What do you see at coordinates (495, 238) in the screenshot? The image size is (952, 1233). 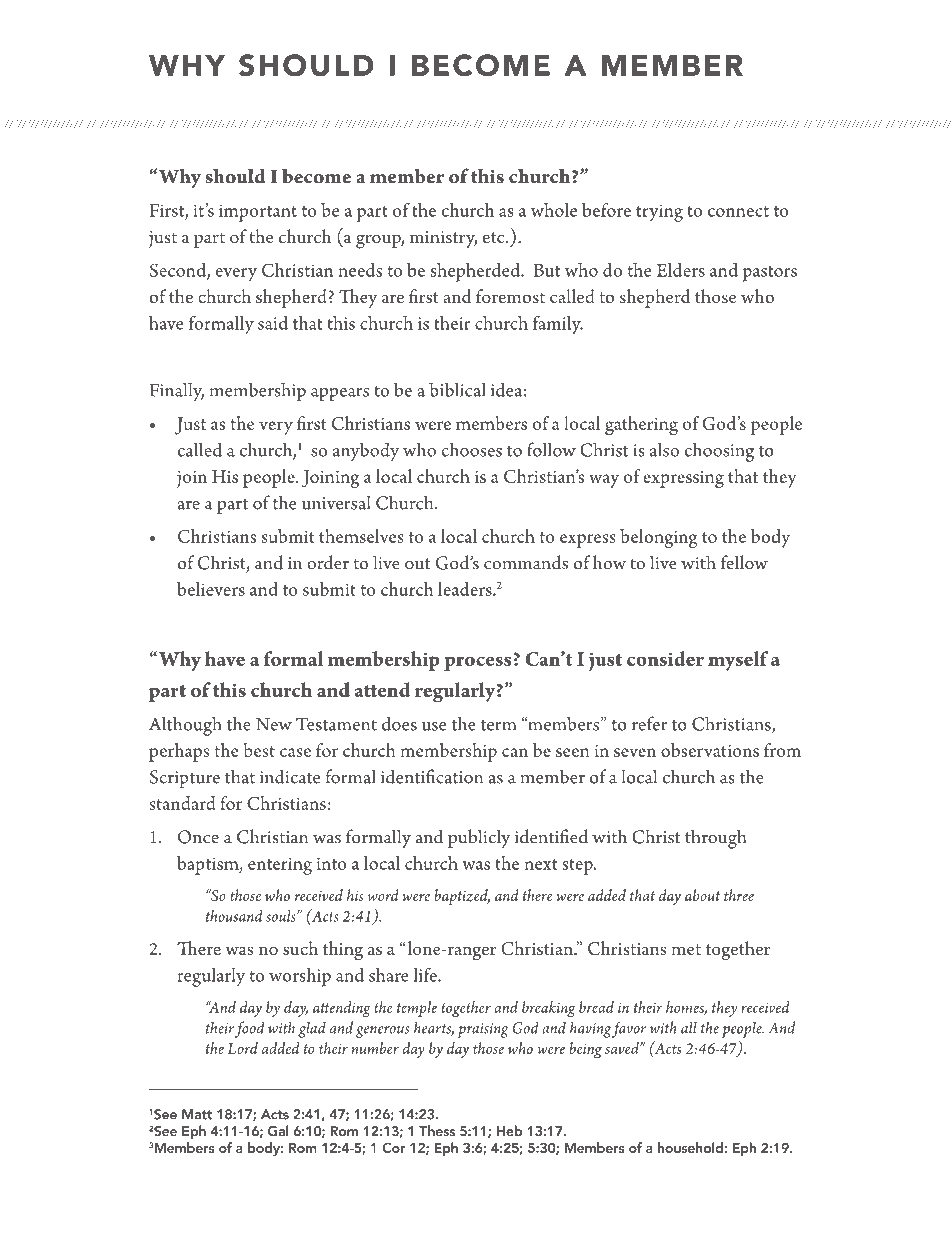 I see `etc` at bounding box center [495, 238].
